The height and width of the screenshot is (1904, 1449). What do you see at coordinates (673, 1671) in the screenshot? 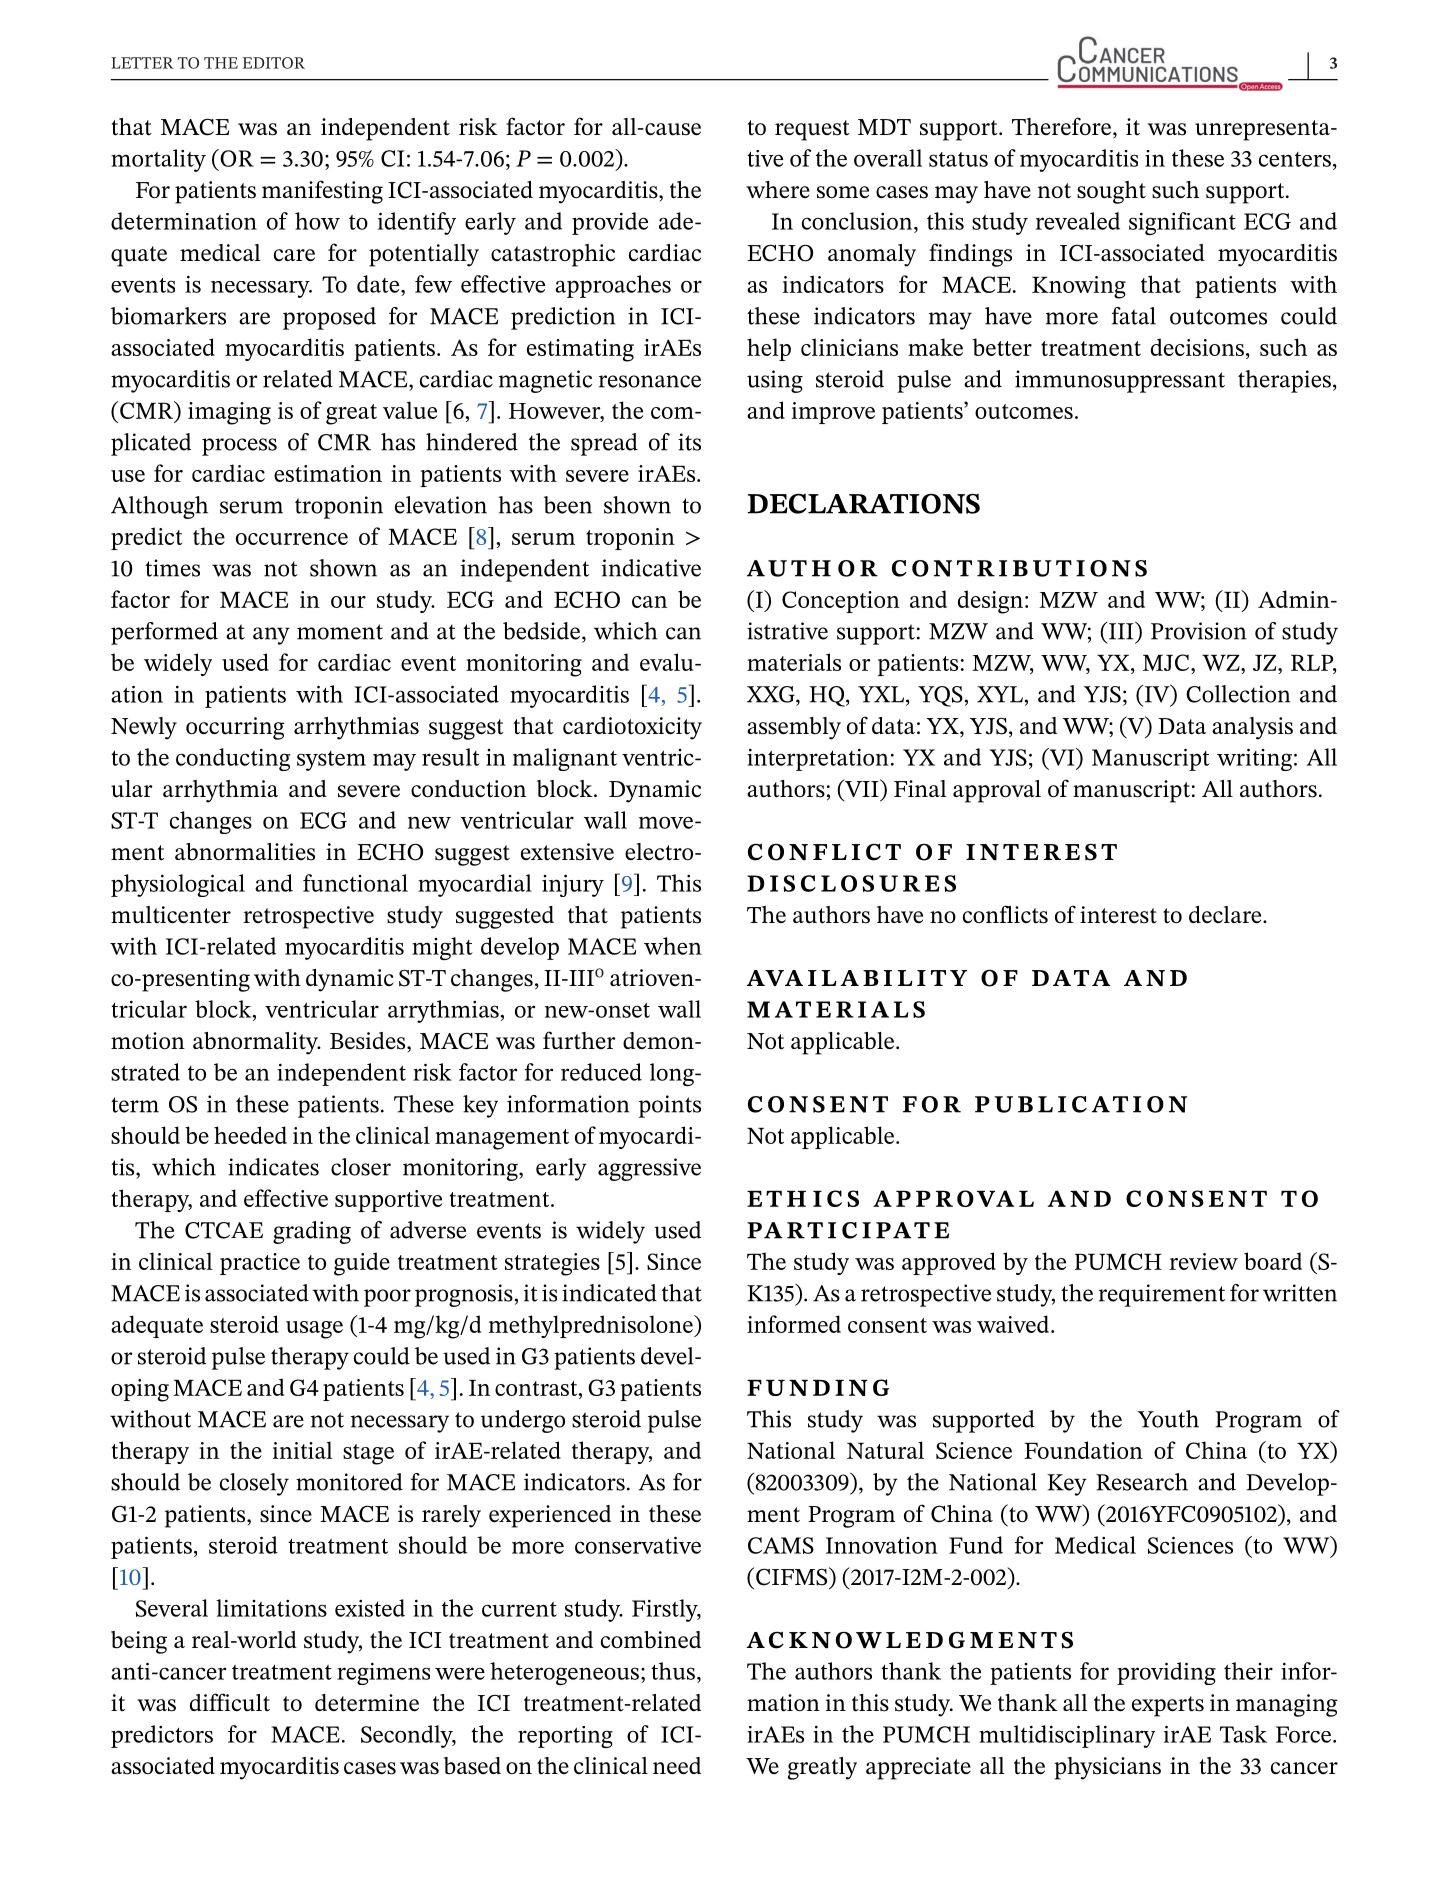
I see `thus` at bounding box center [673, 1671].
